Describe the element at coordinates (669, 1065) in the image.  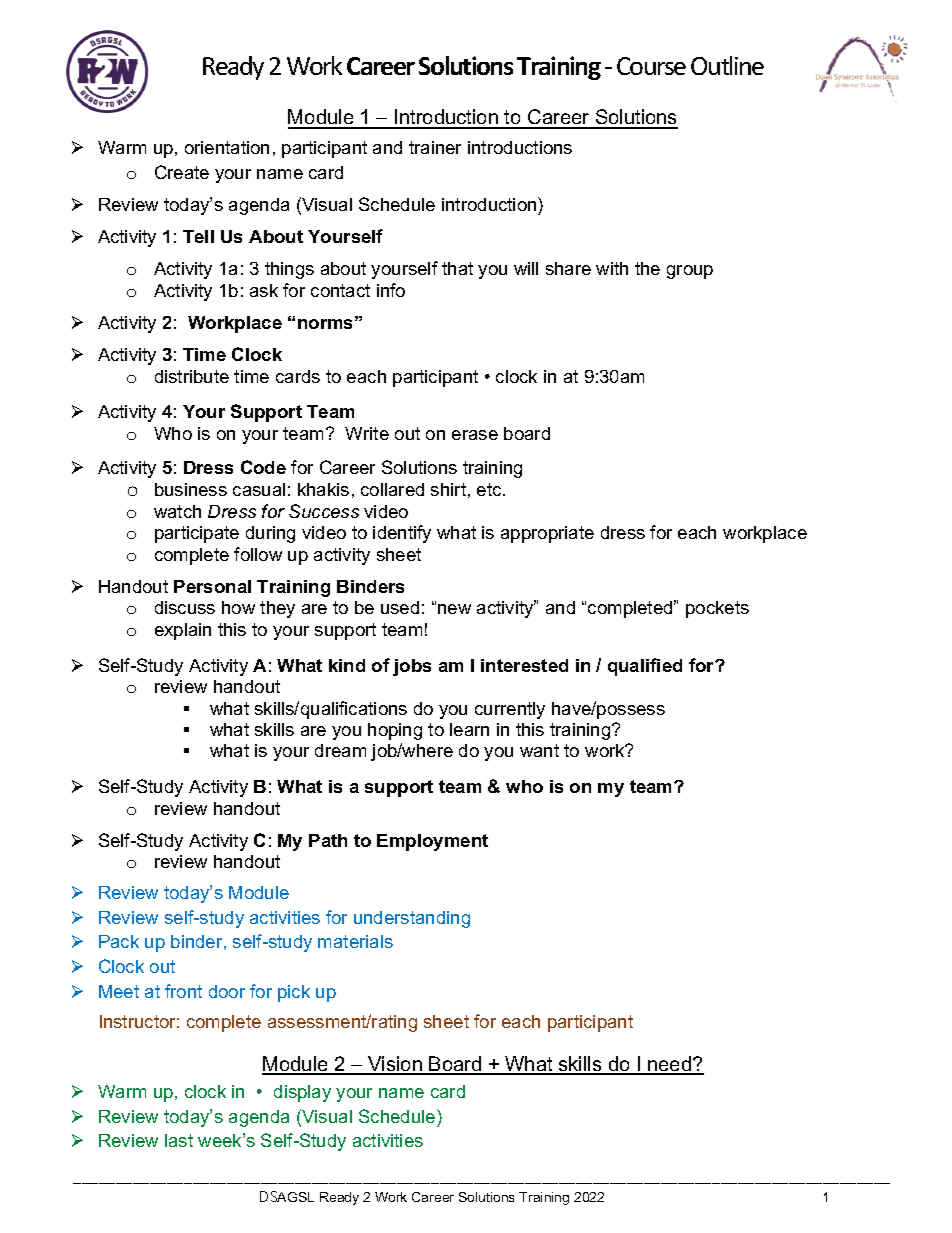
I see `need` at that location.
